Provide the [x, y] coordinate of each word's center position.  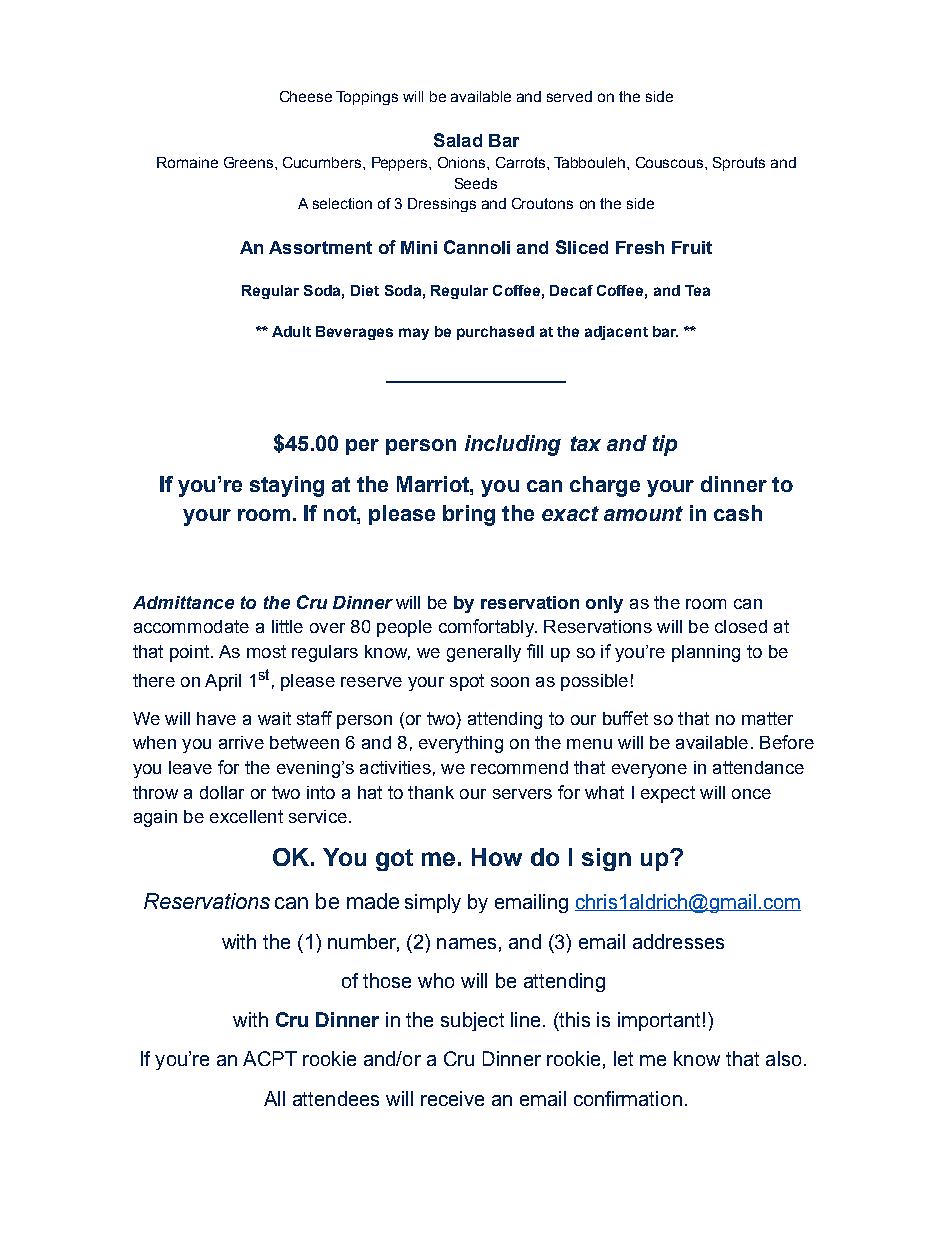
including [513, 445]
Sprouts [739, 164]
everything [461, 744]
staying [287, 486]
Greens [250, 162]
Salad [458, 140]
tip [665, 445]
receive [452, 1098]
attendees [336, 1098]
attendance [758, 767]
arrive [241, 742]
